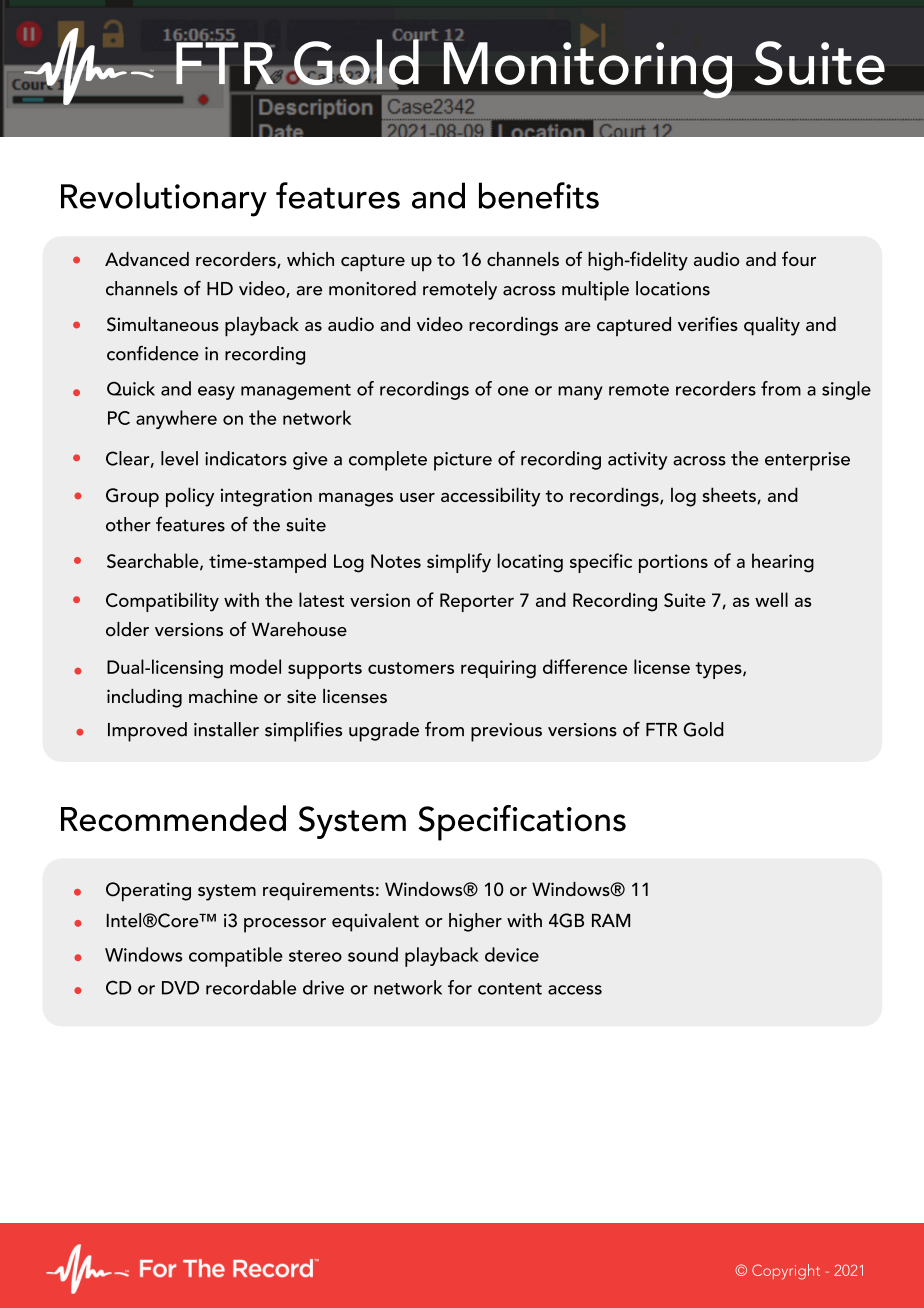 This screenshot has width=924, height=1308. Describe the element at coordinates (223, 696) in the screenshot. I see `machine` at that location.
